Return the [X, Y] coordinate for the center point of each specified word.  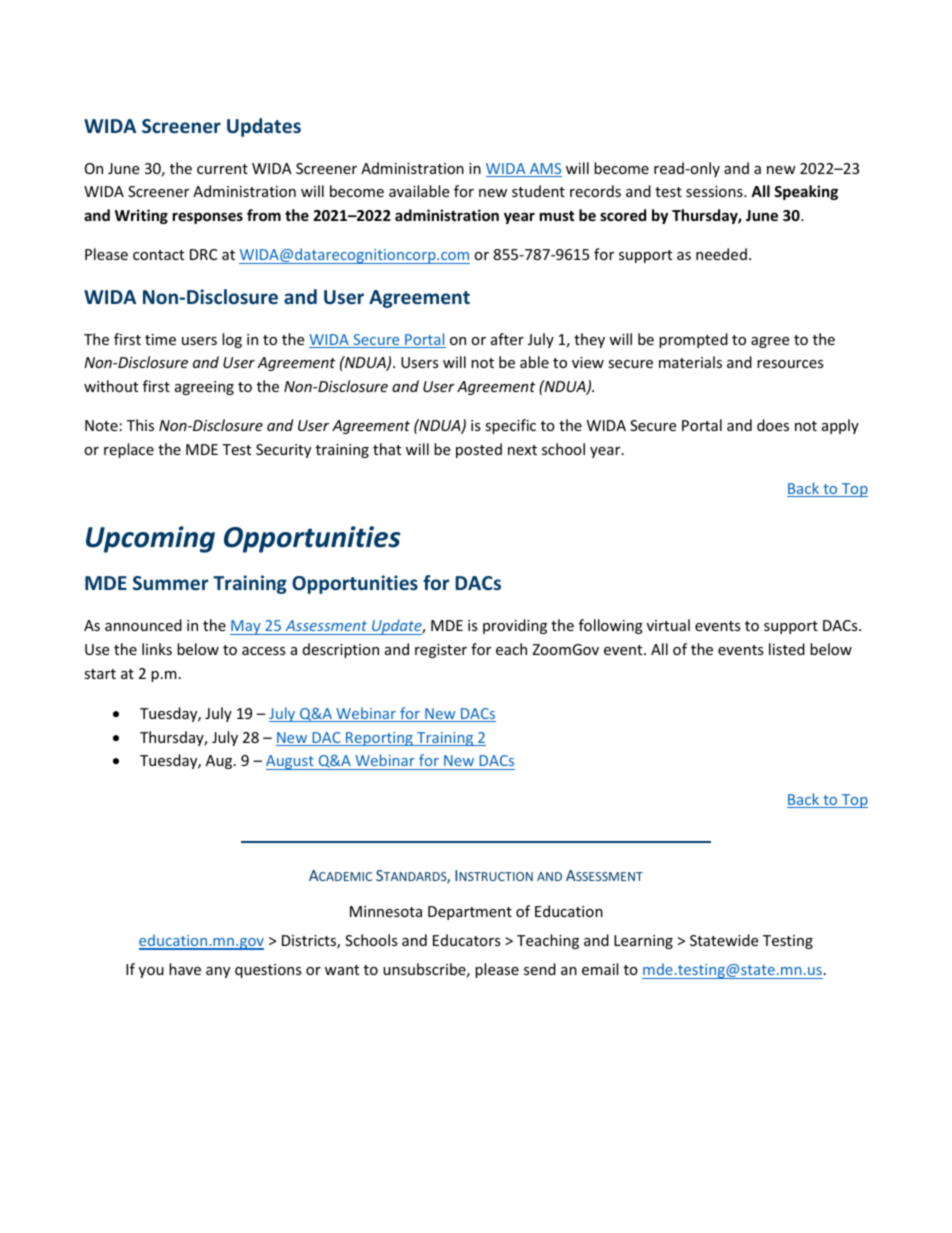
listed [787, 649]
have [185, 969]
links [157, 649]
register [441, 651]
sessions [715, 191]
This [140, 425]
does [773, 425]
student [538, 191]
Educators [467, 940]
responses [208, 218]
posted [479, 450]
